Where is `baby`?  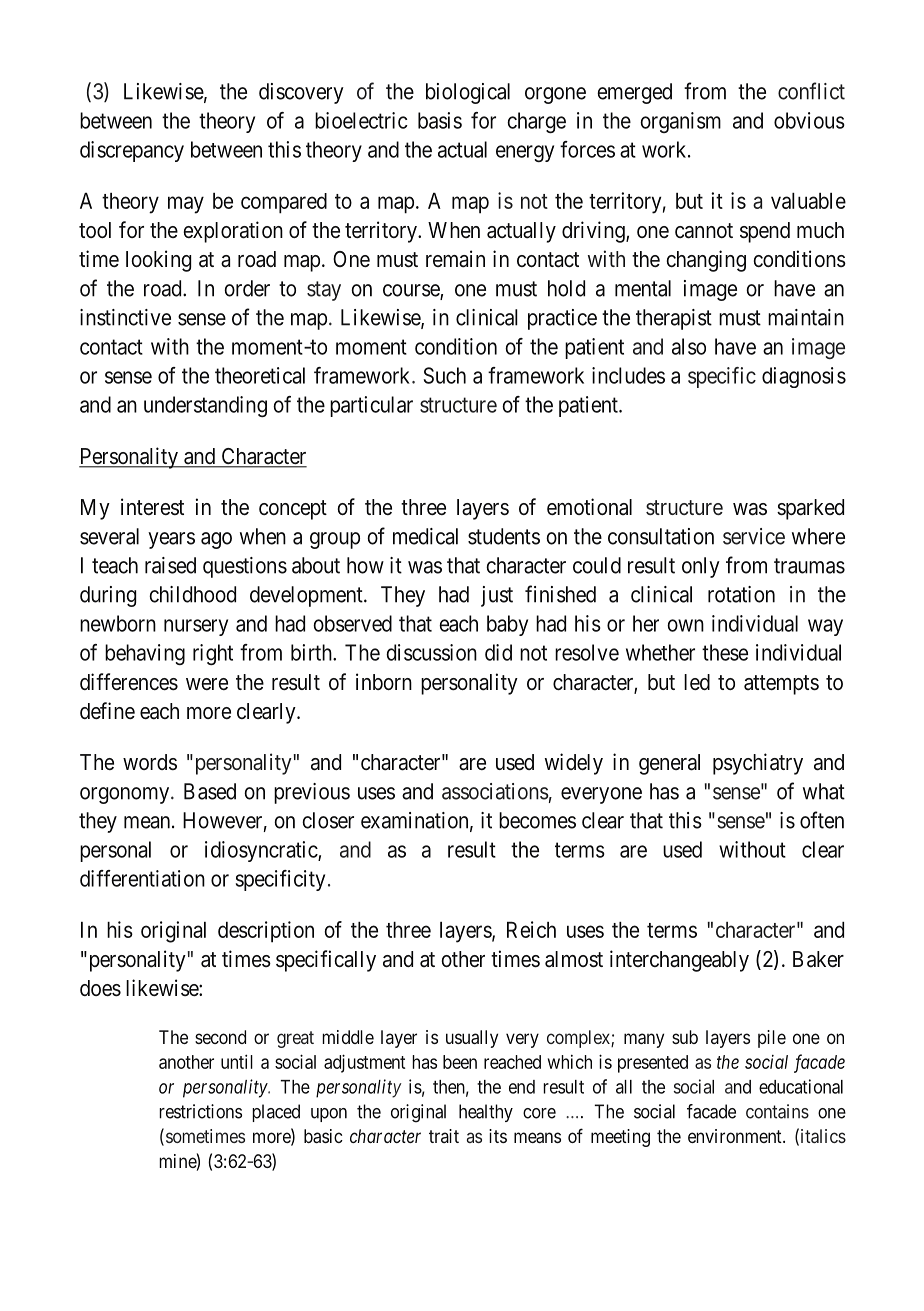
baby is located at coordinates (507, 625).
